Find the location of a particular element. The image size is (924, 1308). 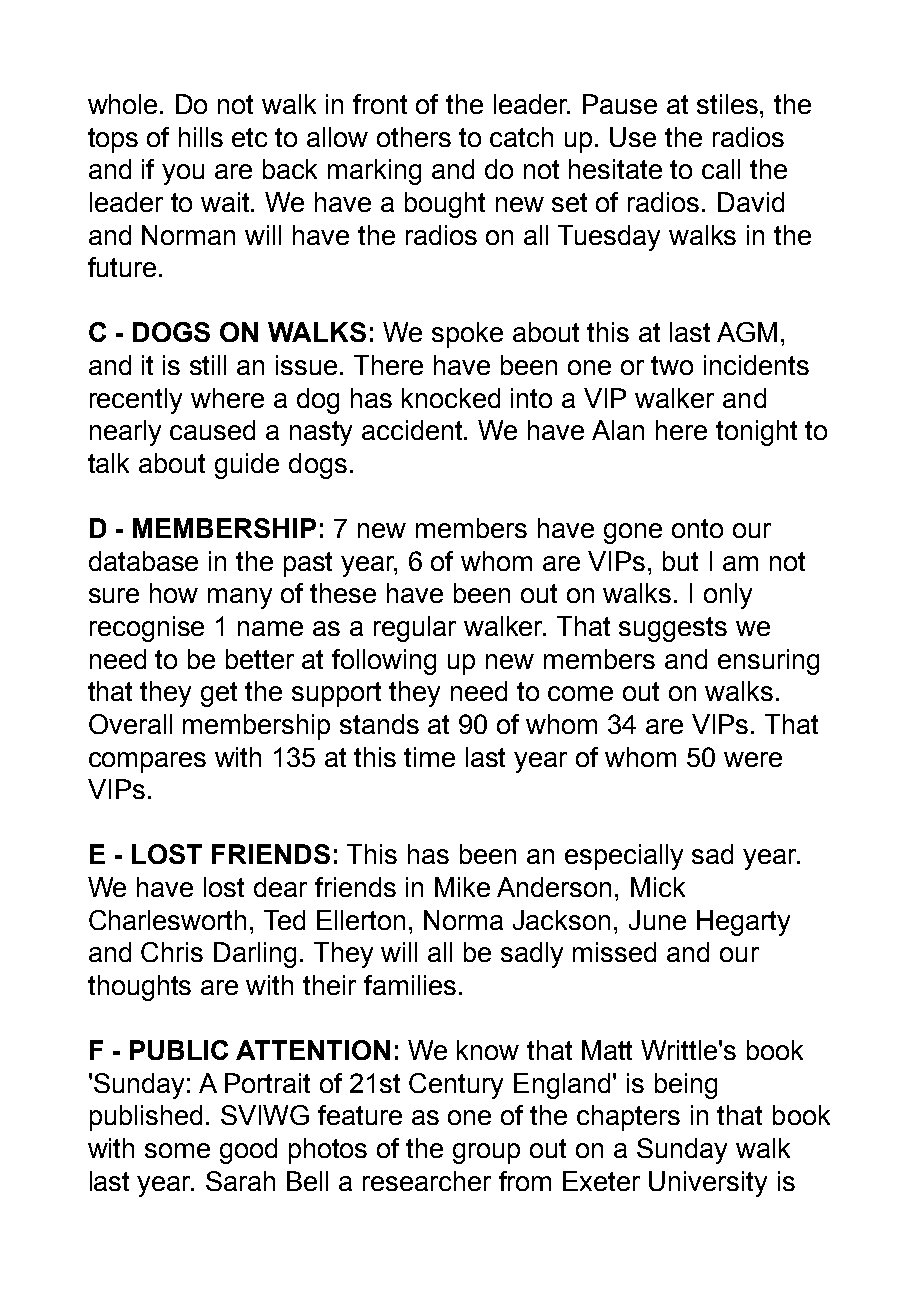

hills is located at coordinates (201, 137).
